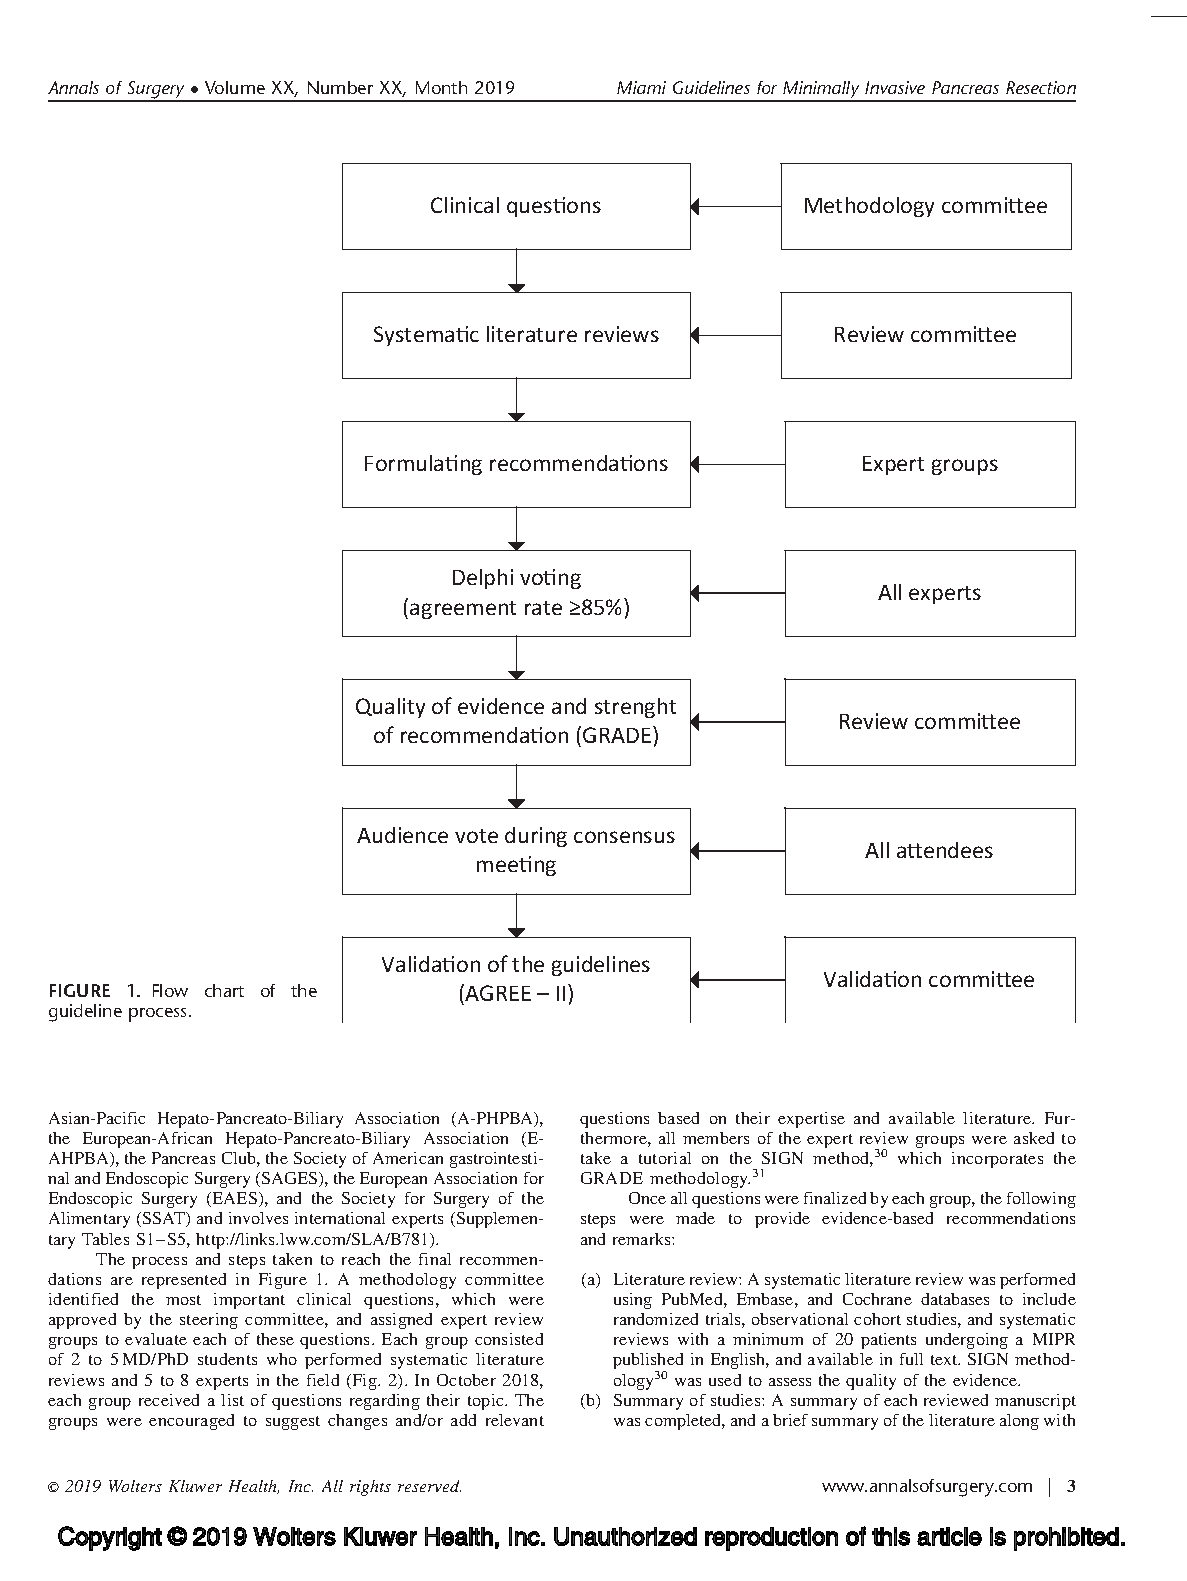 This page has height=1581, width=1187. What do you see at coordinates (949, 1536) in the page?
I see `article` at bounding box center [949, 1536].
